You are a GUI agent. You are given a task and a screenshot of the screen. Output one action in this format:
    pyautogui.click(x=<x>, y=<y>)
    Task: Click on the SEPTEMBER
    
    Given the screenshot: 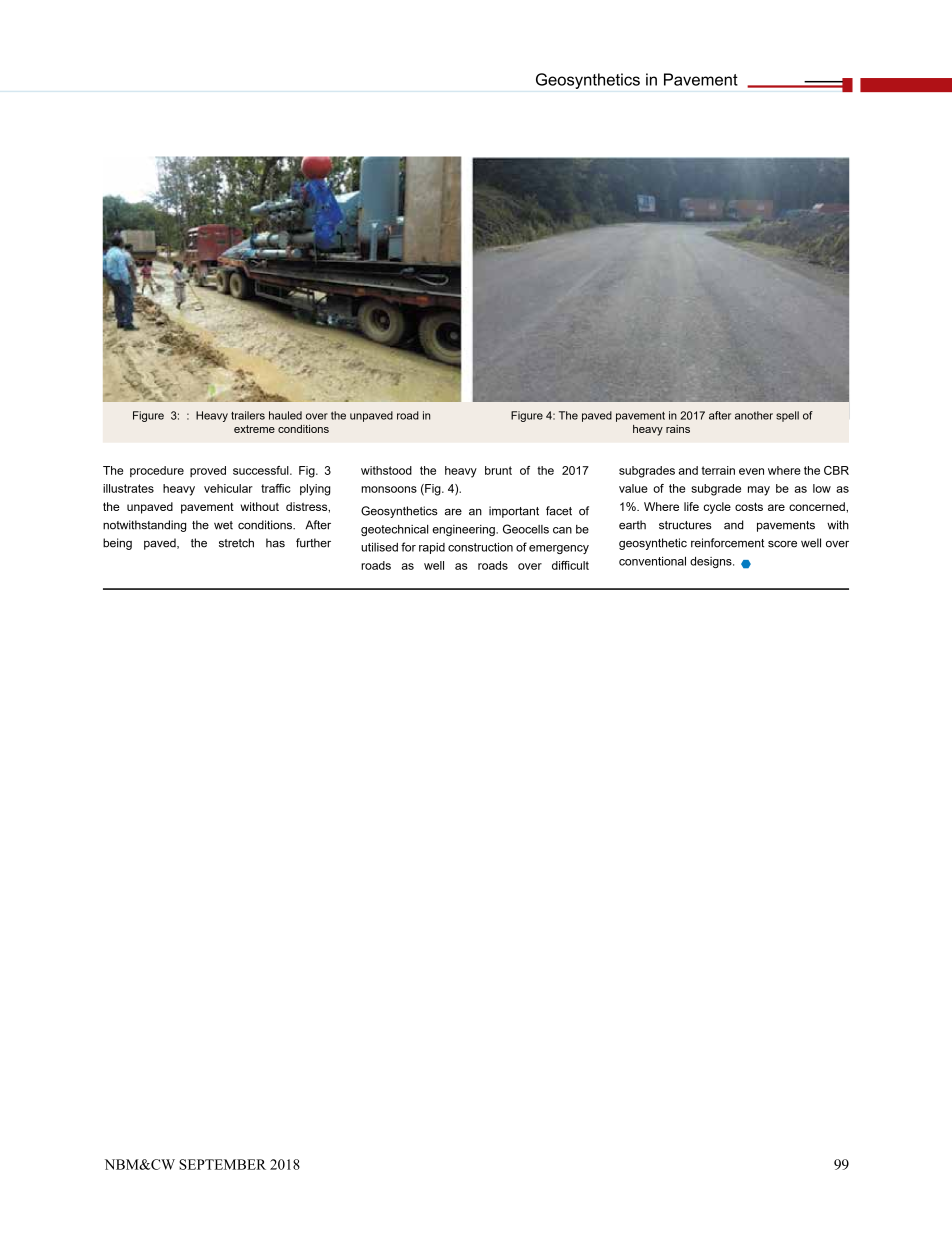 What is the action you would take?
    pyautogui.click(x=222, y=1164)
